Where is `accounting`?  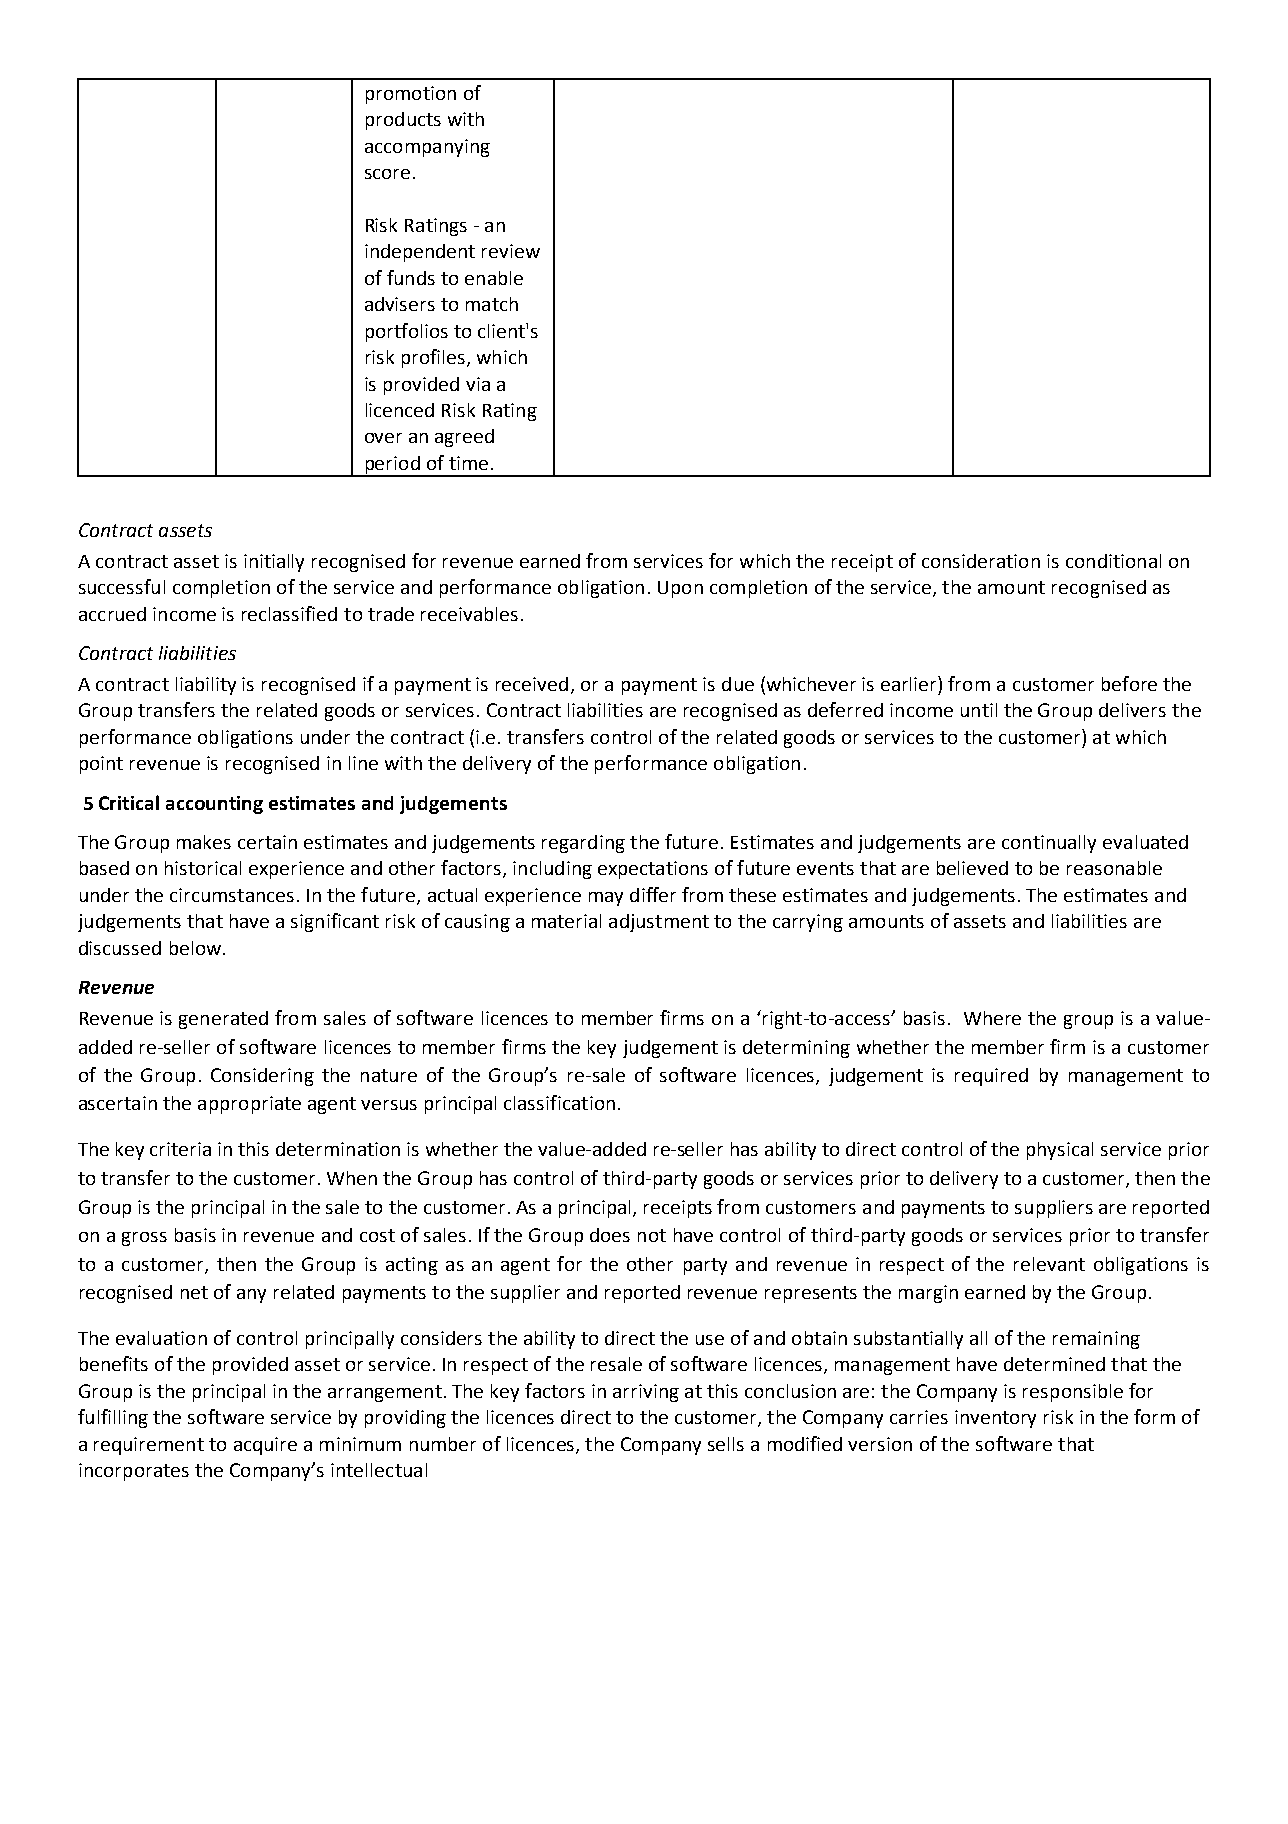
accounting is located at coordinates (214, 805).
